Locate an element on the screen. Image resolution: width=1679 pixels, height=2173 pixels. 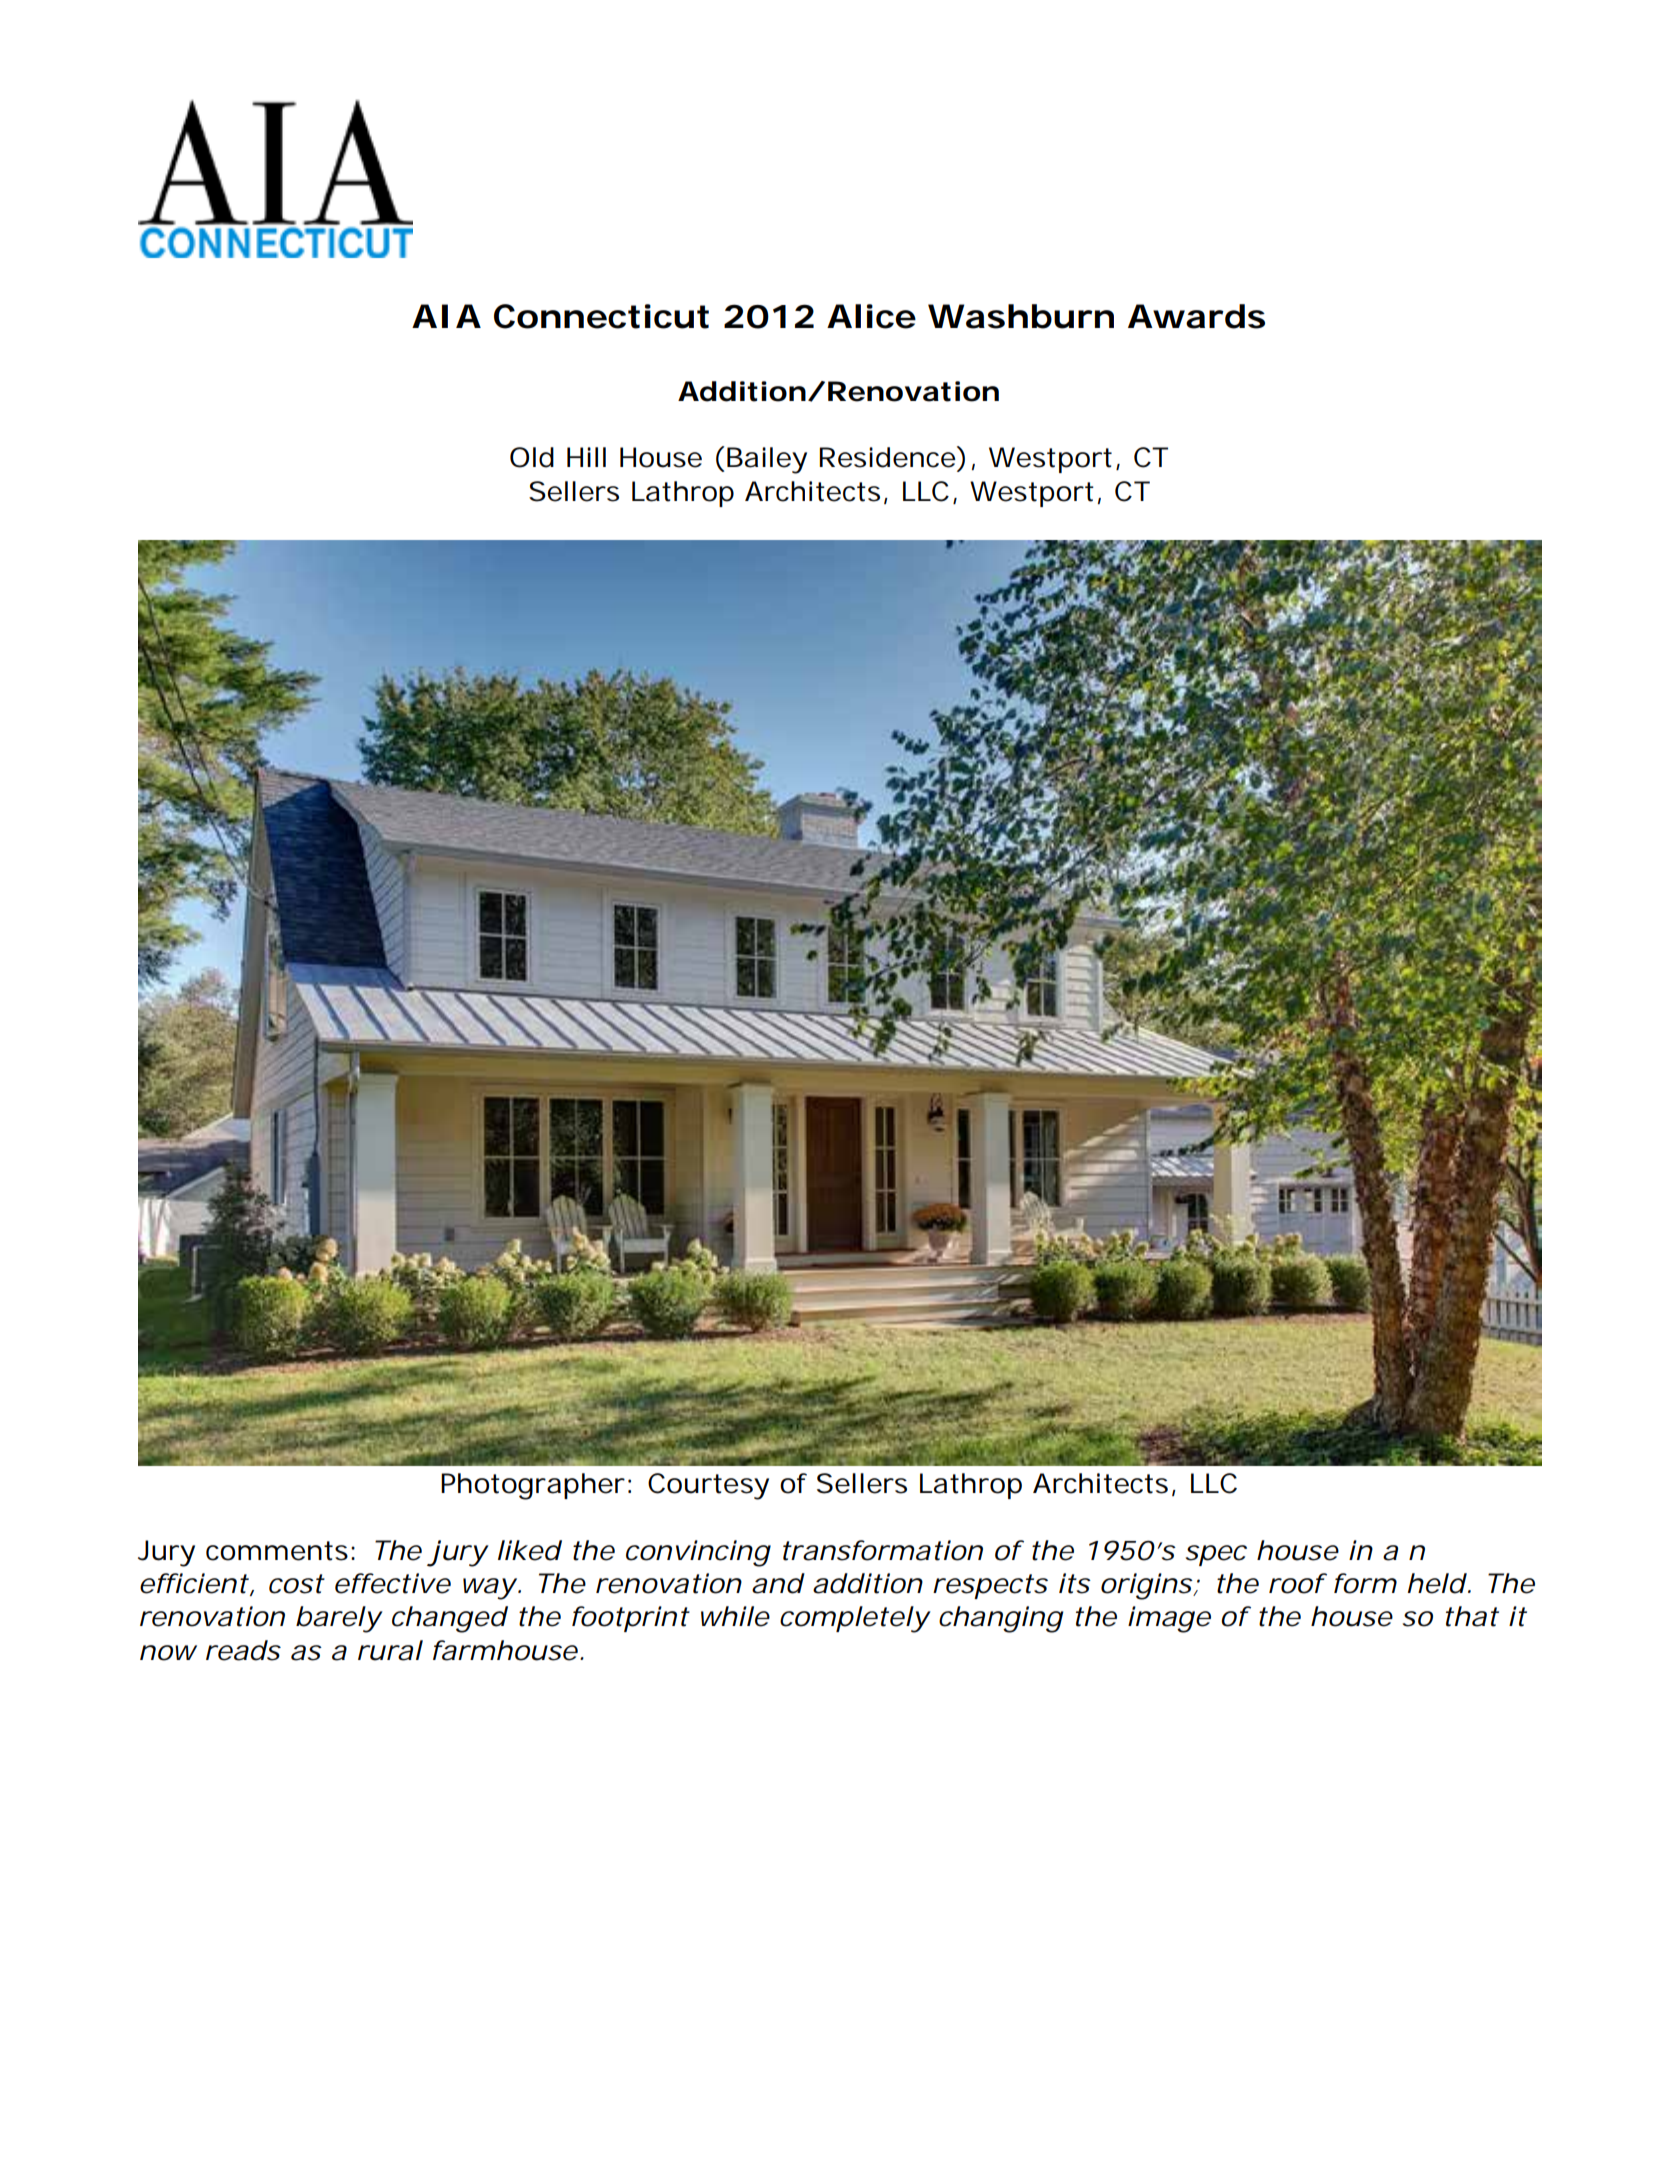
completely is located at coordinates (855, 1619).
